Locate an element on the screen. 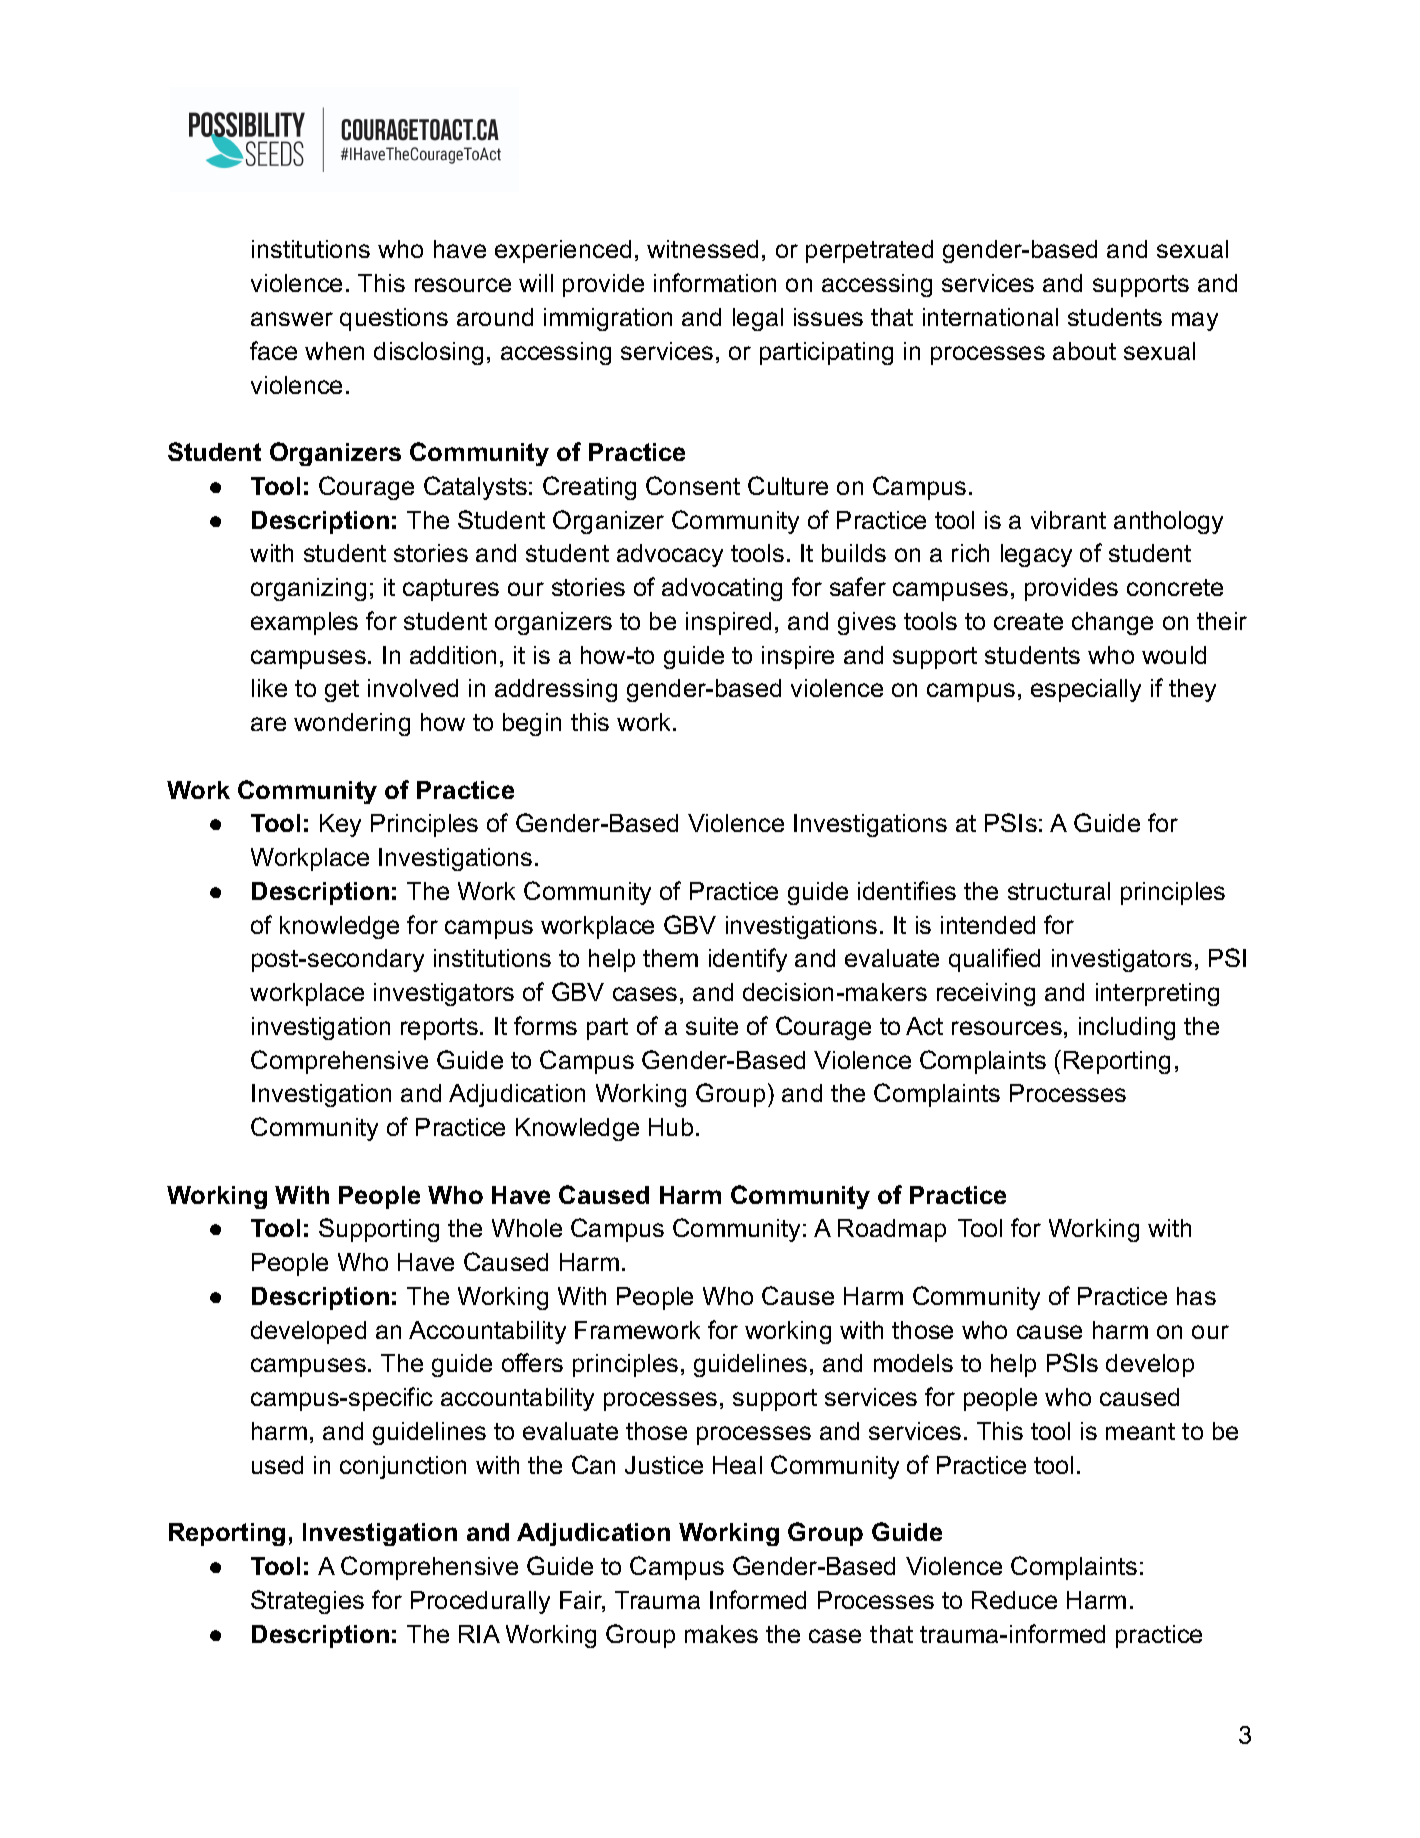 The height and width of the screenshot is (1838, 1420). questions is located at coordinates (394, 319).
